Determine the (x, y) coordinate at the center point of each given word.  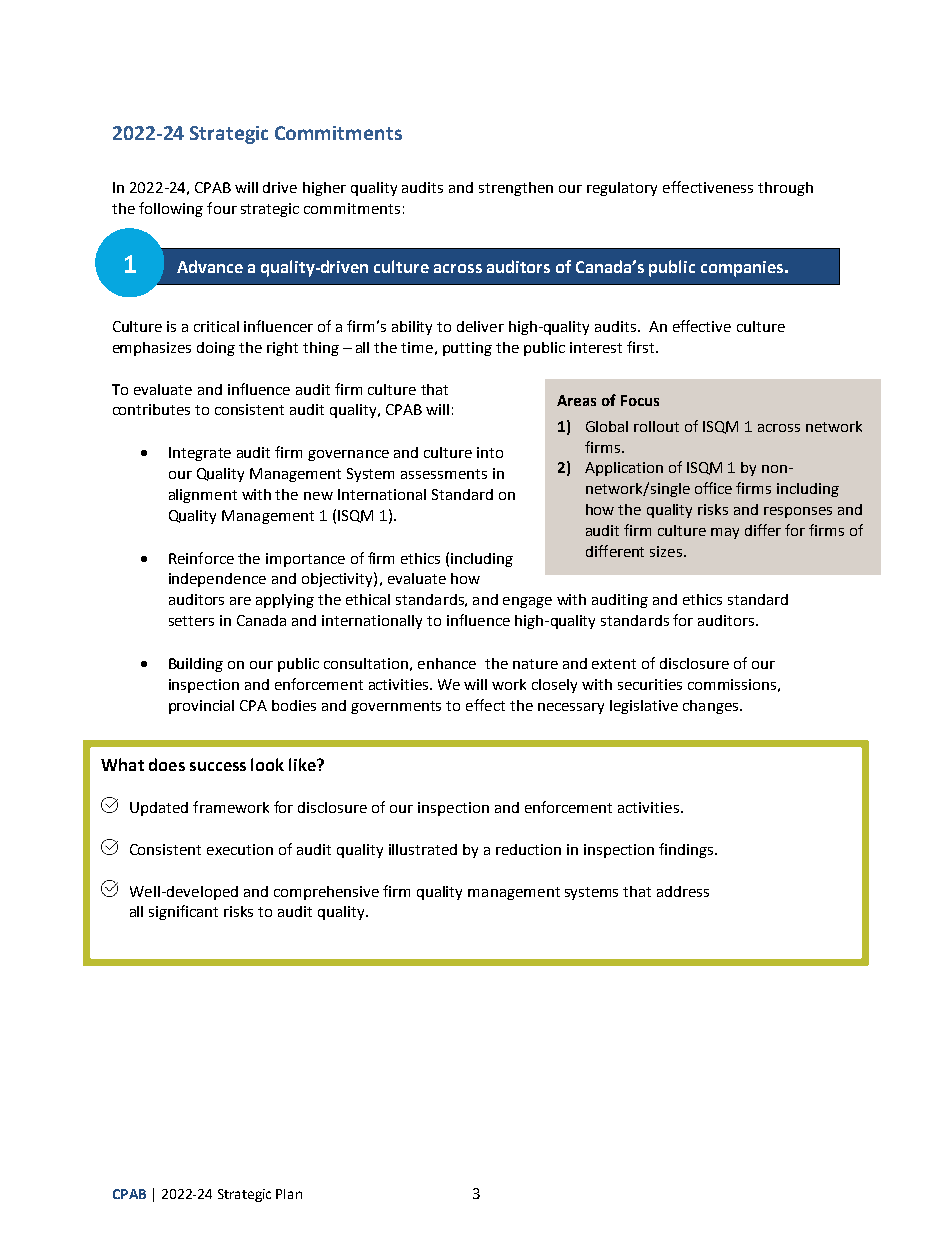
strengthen (516, 189)
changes (712, 707)
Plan (289, 1194)
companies (743, 269)
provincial (201, 707)
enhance (447, 663)
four (222, 208)
